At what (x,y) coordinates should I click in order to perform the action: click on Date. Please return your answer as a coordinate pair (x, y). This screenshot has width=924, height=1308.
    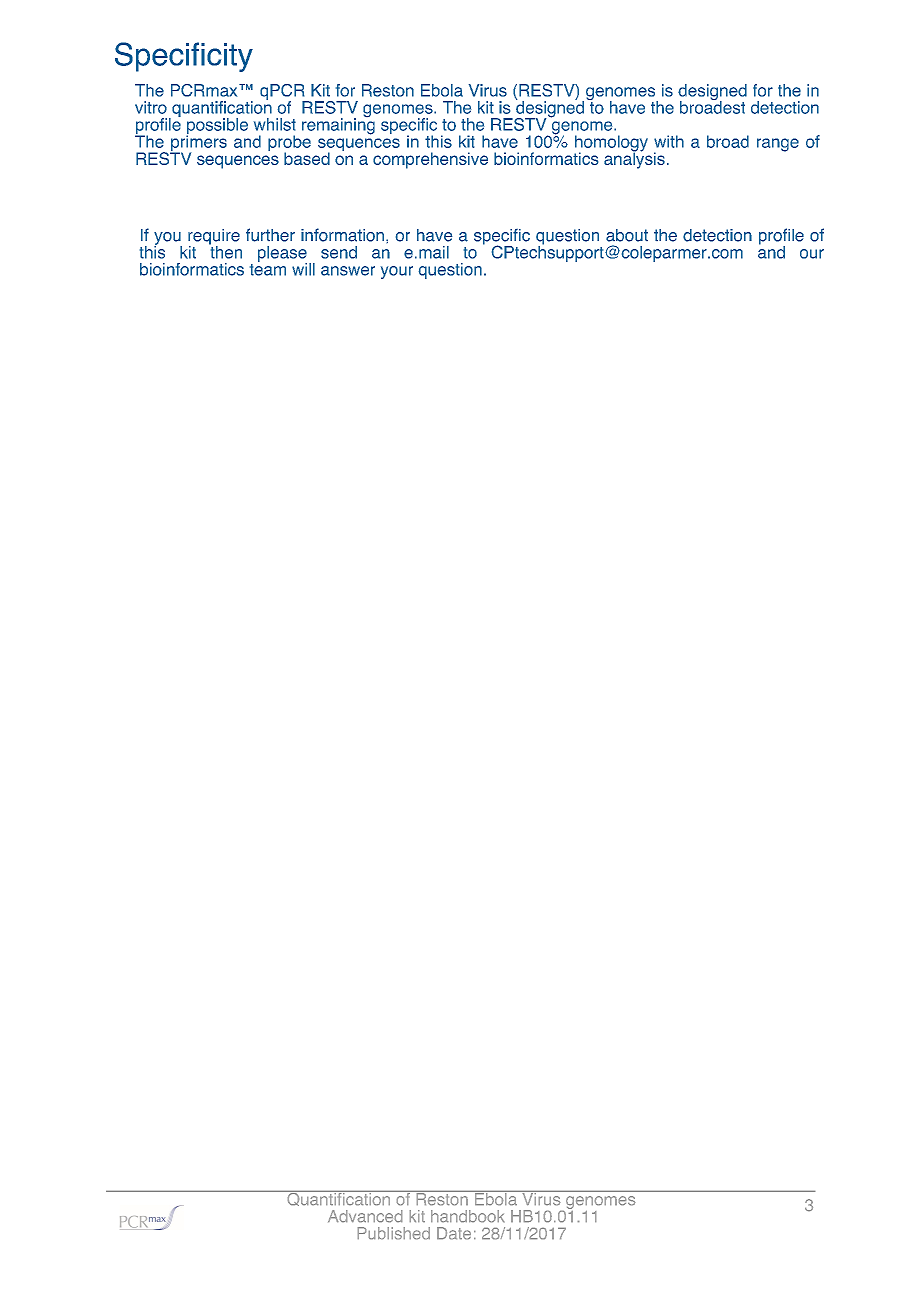
    Looking at the image, I should click on (454, 1233).
